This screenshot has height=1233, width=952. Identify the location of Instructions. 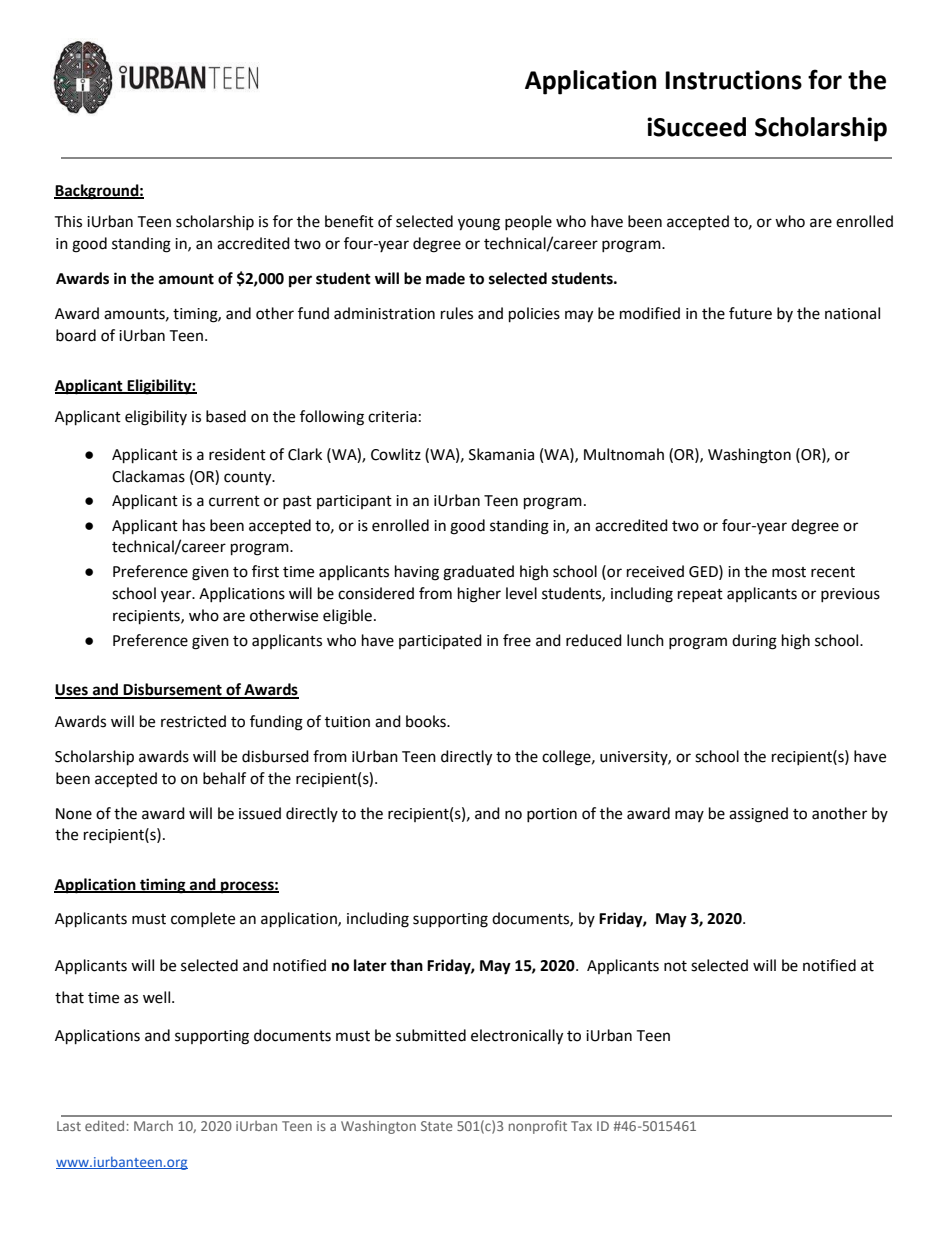
(733, 80).
